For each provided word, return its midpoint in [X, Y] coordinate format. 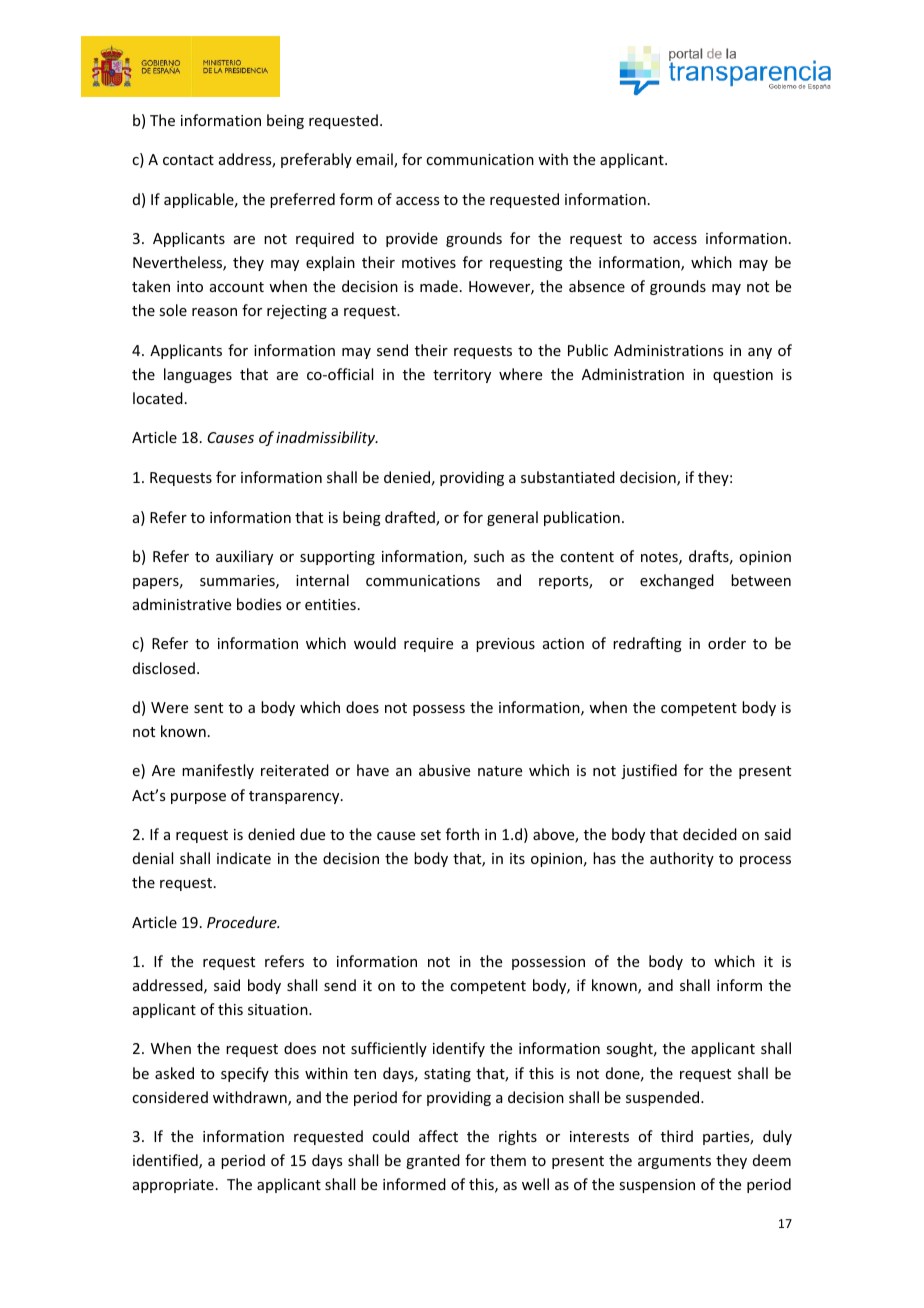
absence [597, 286]
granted [433, 1161]
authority [682, 859]
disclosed [164, 668]
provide [412, 239]
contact [188, 160]
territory [462, 376]
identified [166, 1161]
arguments [674, 1162]
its [517, 858]
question [743, 376]
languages [198, 375]
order [727, 643]
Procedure [243, 922]
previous [505, 645]
